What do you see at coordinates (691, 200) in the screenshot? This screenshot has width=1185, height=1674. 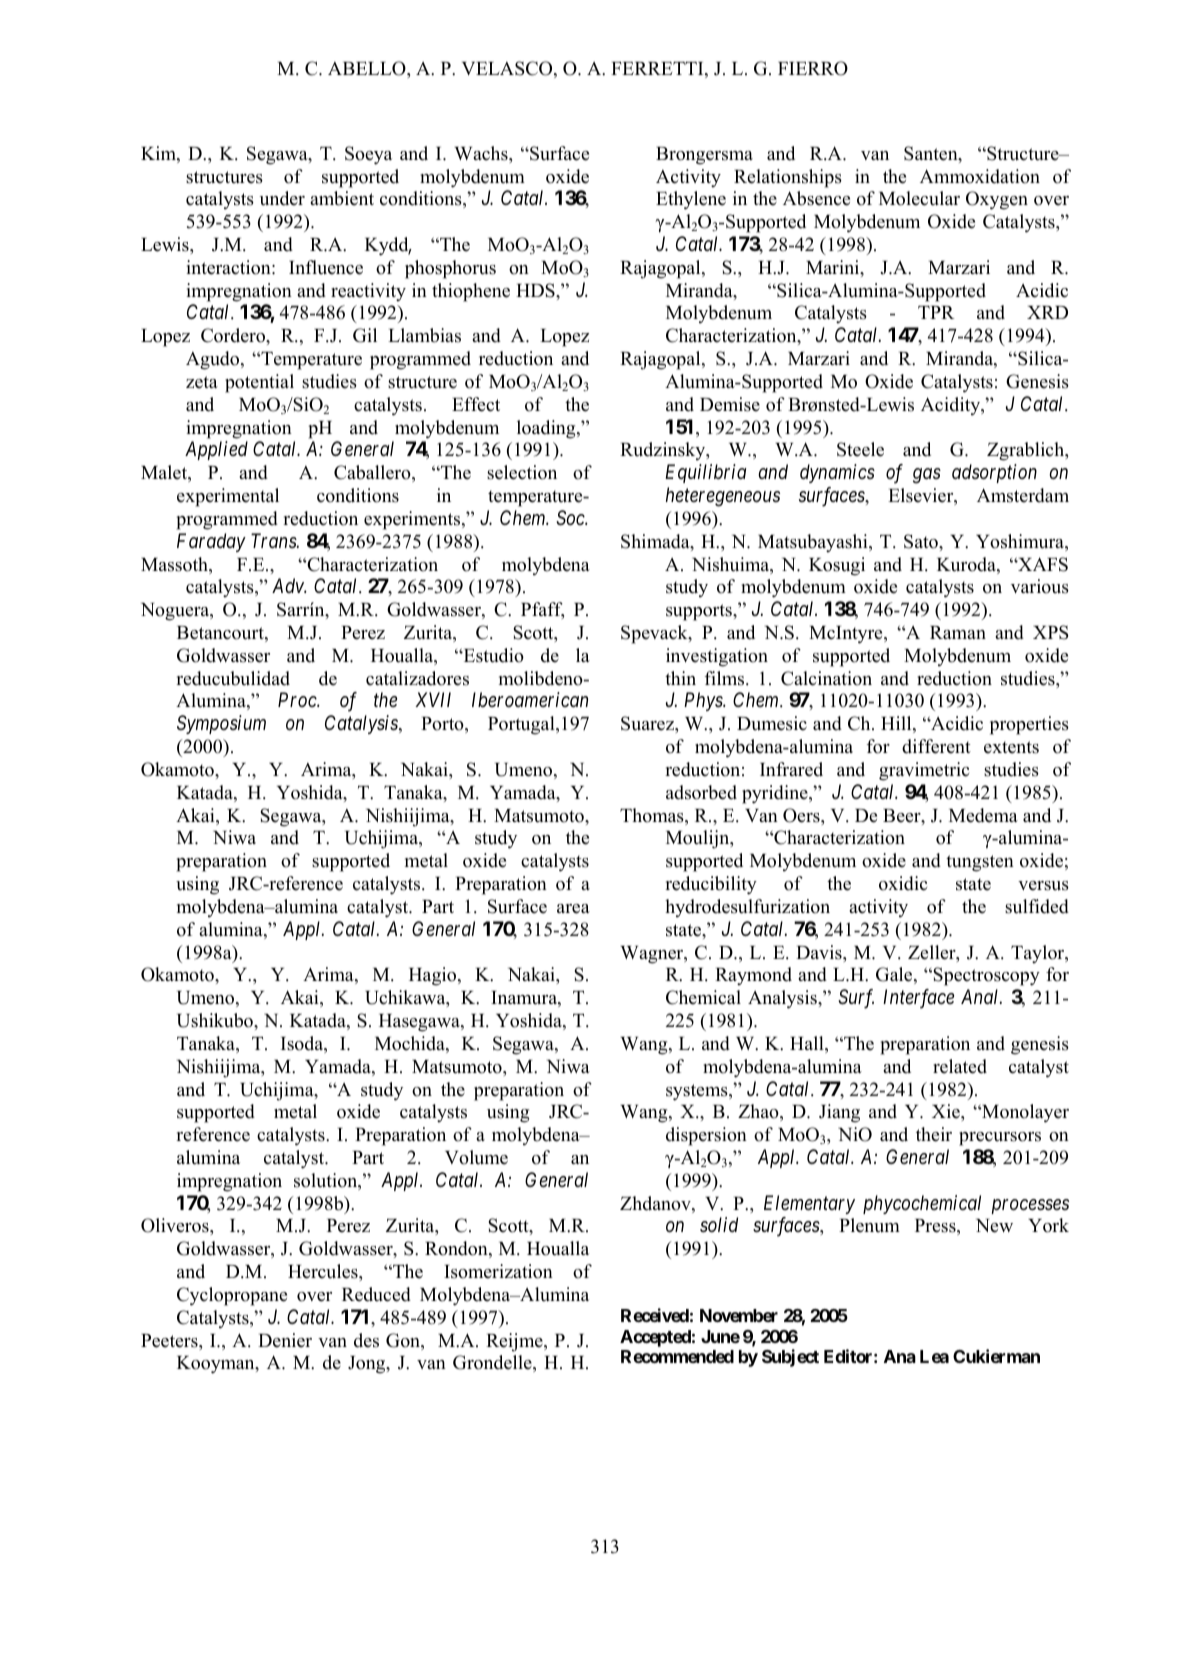 I see `Ethylene` at bounding box center [691, 200].
